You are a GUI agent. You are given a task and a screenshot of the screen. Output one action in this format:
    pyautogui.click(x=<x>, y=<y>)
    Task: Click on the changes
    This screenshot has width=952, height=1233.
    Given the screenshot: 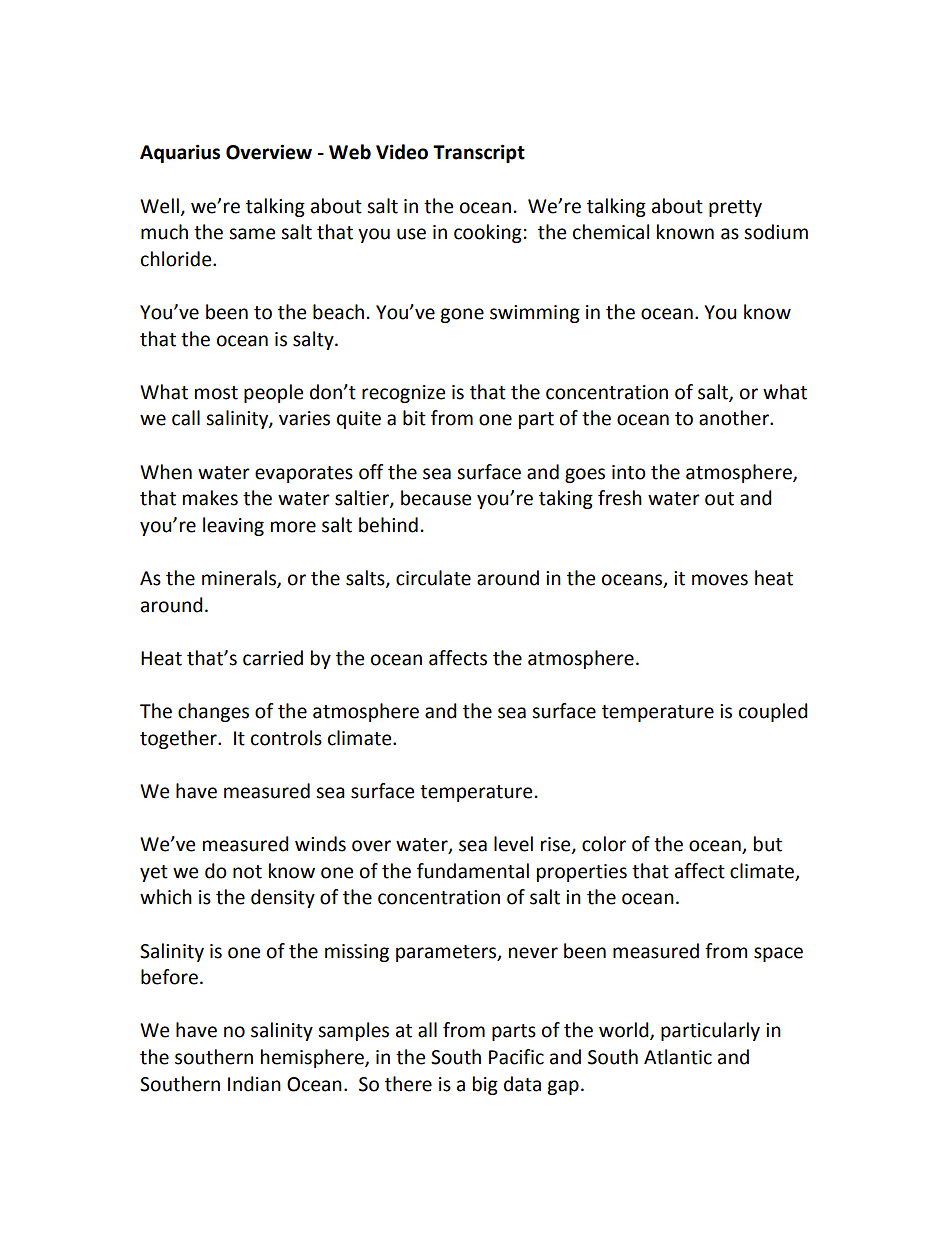 What is the action you would take?
    pyautogui.click(x=213, y=712)
